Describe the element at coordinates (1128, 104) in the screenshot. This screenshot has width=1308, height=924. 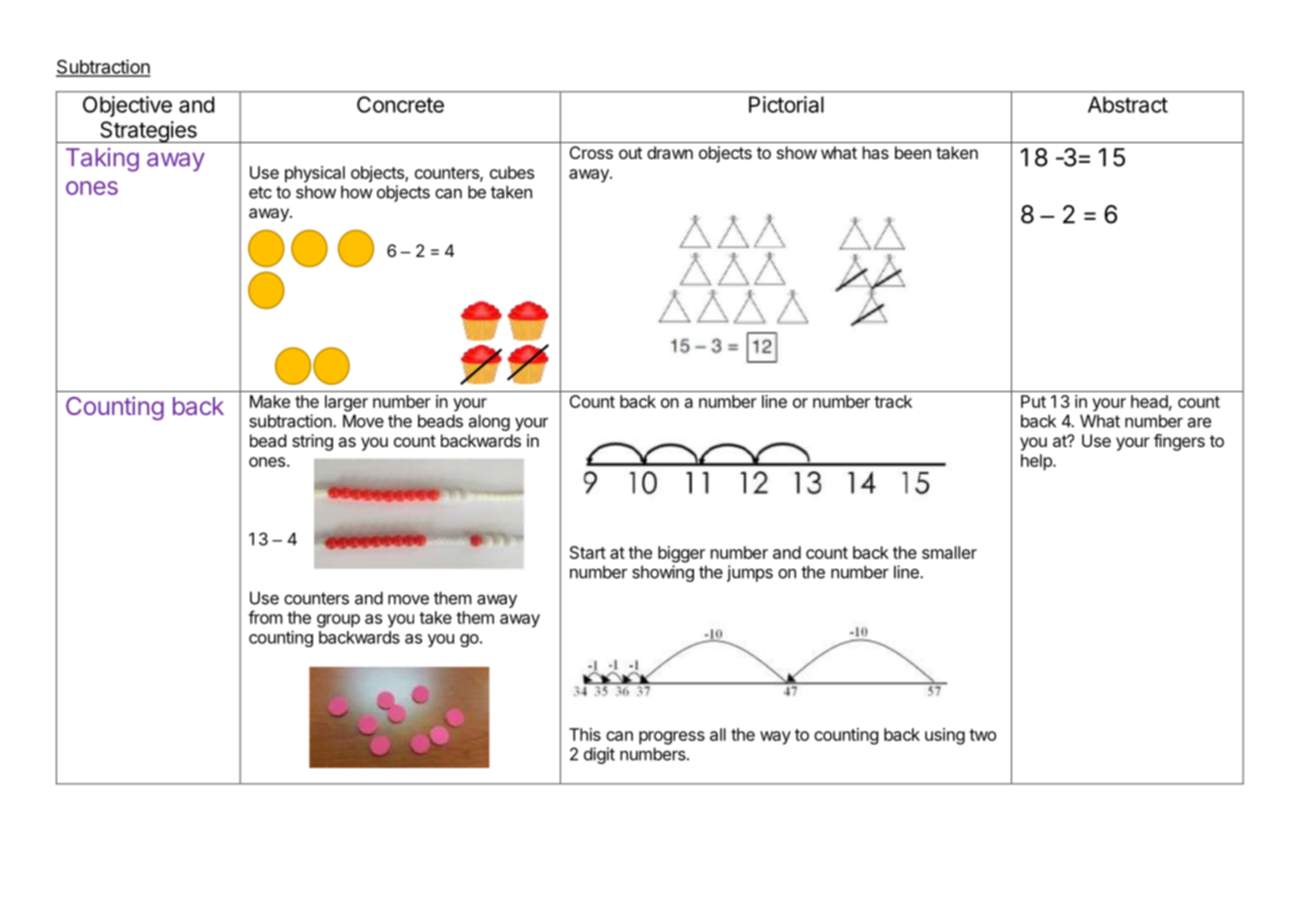
I see `Abstract` at that location.
